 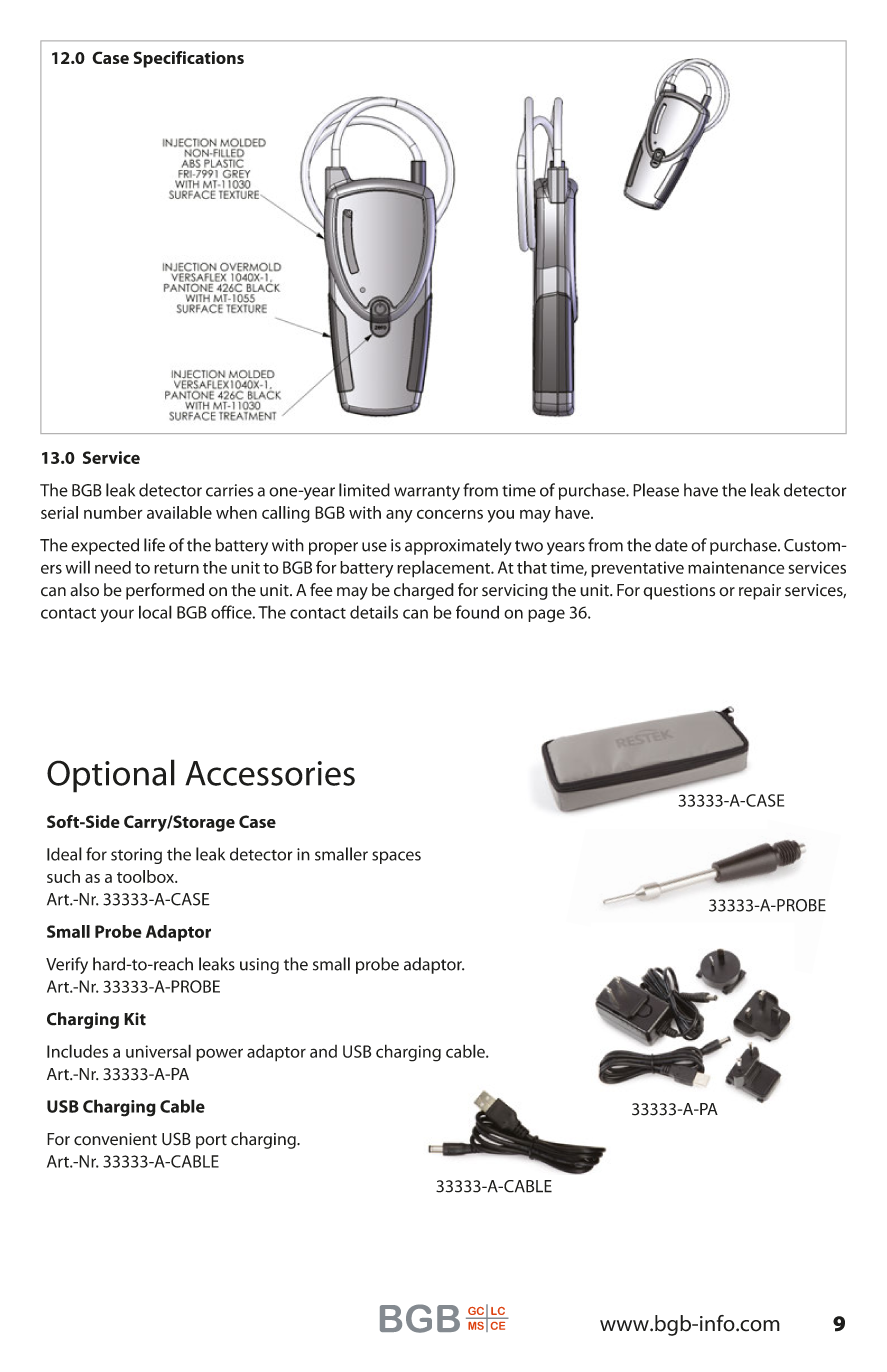 What do you see at coordinates (111, 776) in the screenshot?
I see `Optional` at bounding box center [111, 776].
